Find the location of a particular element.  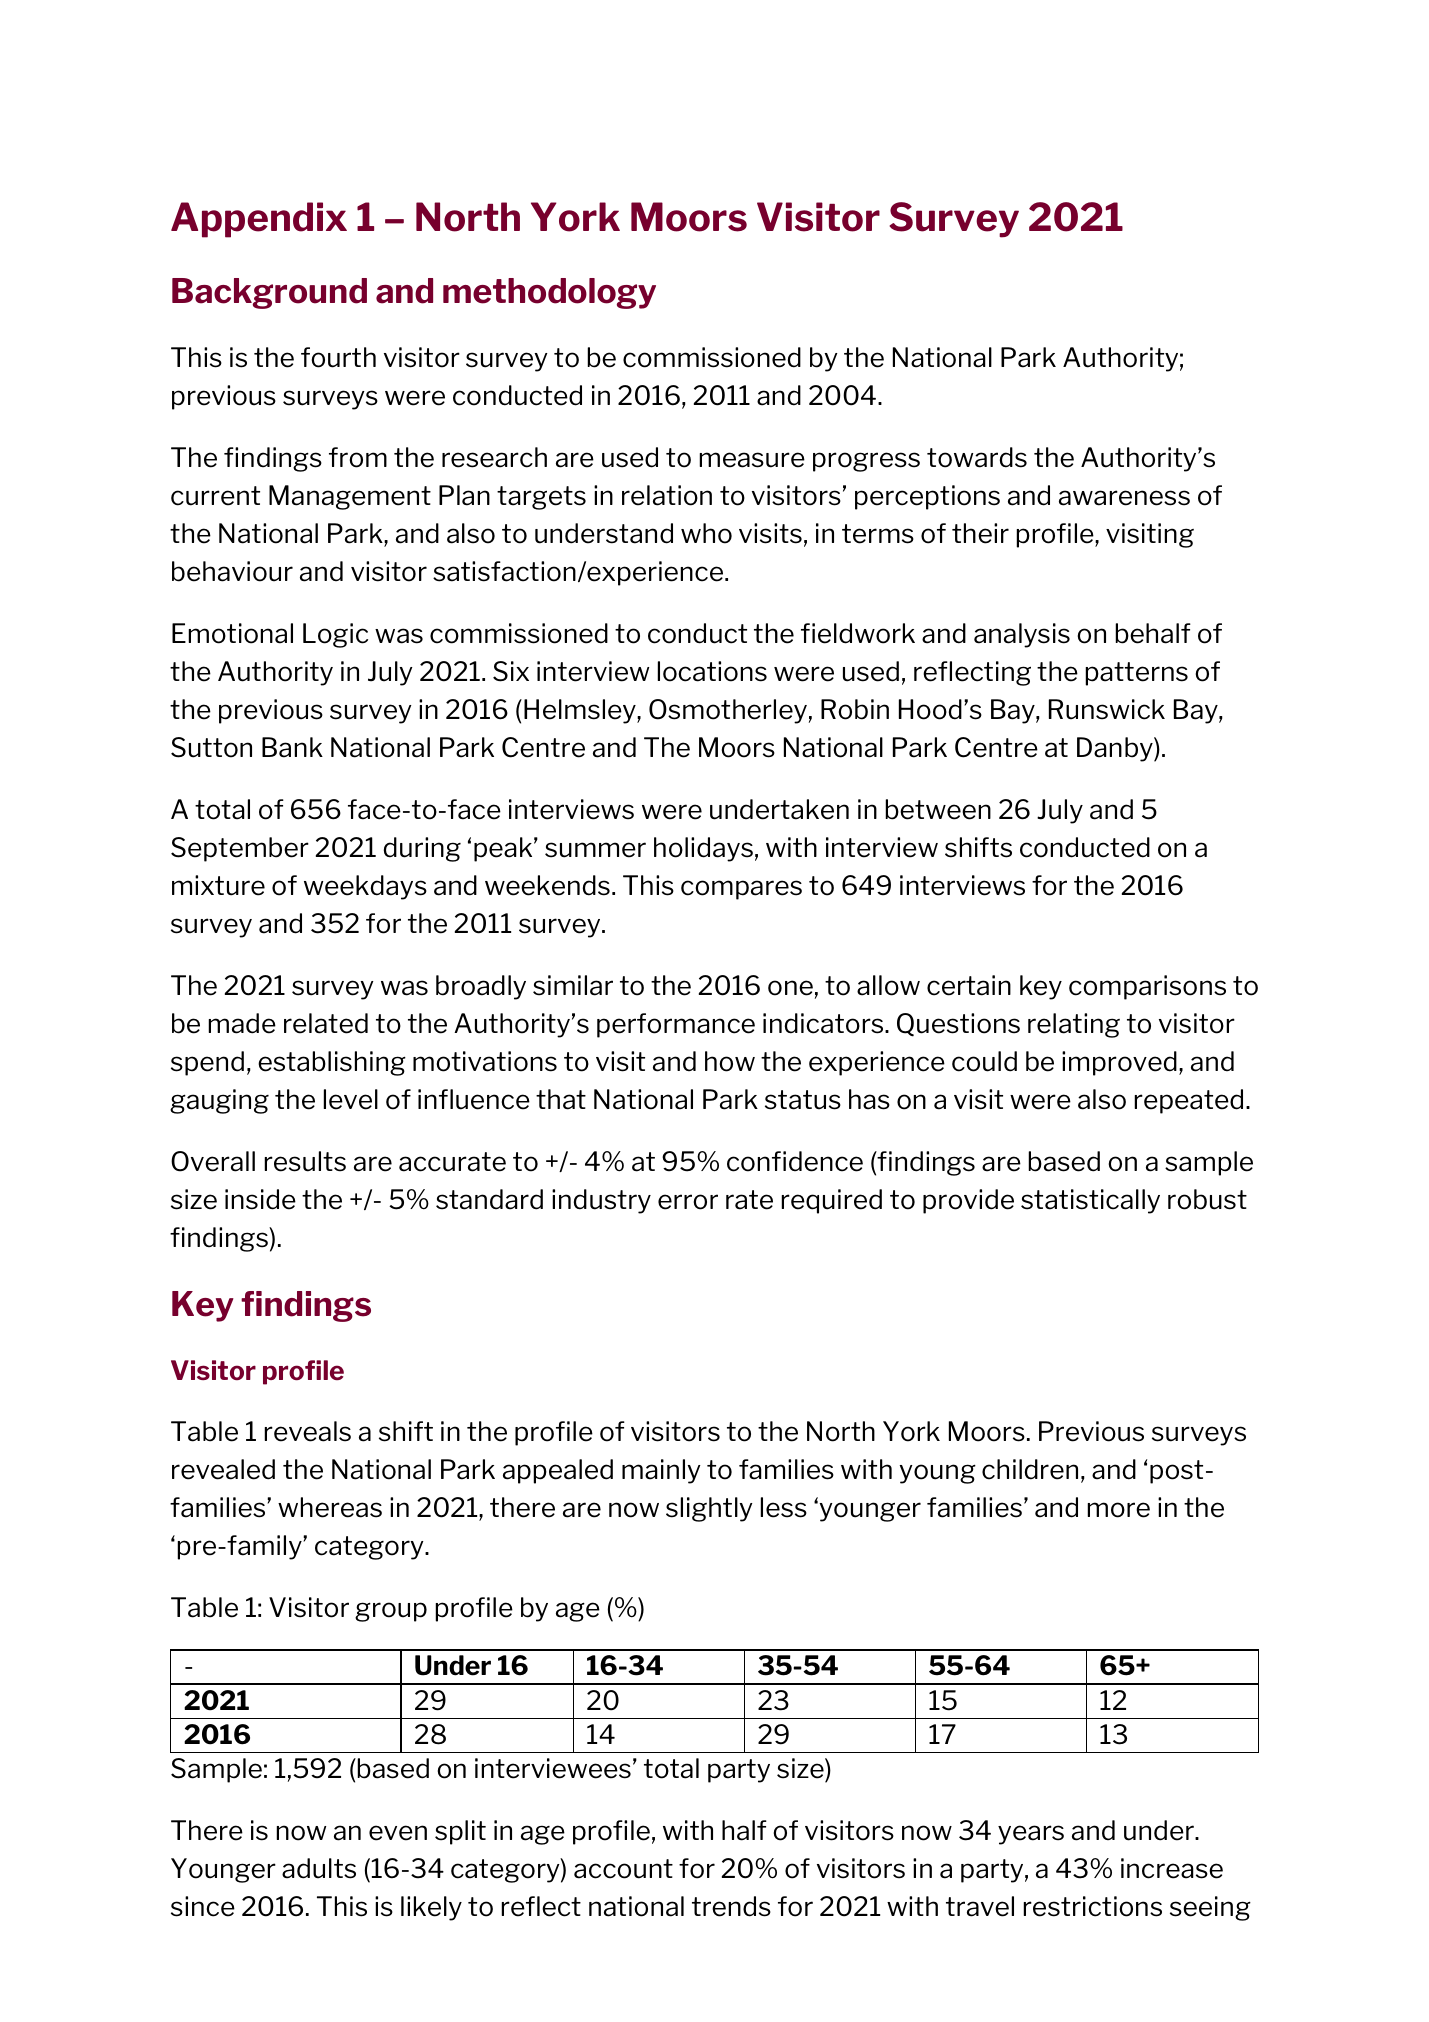

reveals is located at coordinates (307, 1431).
